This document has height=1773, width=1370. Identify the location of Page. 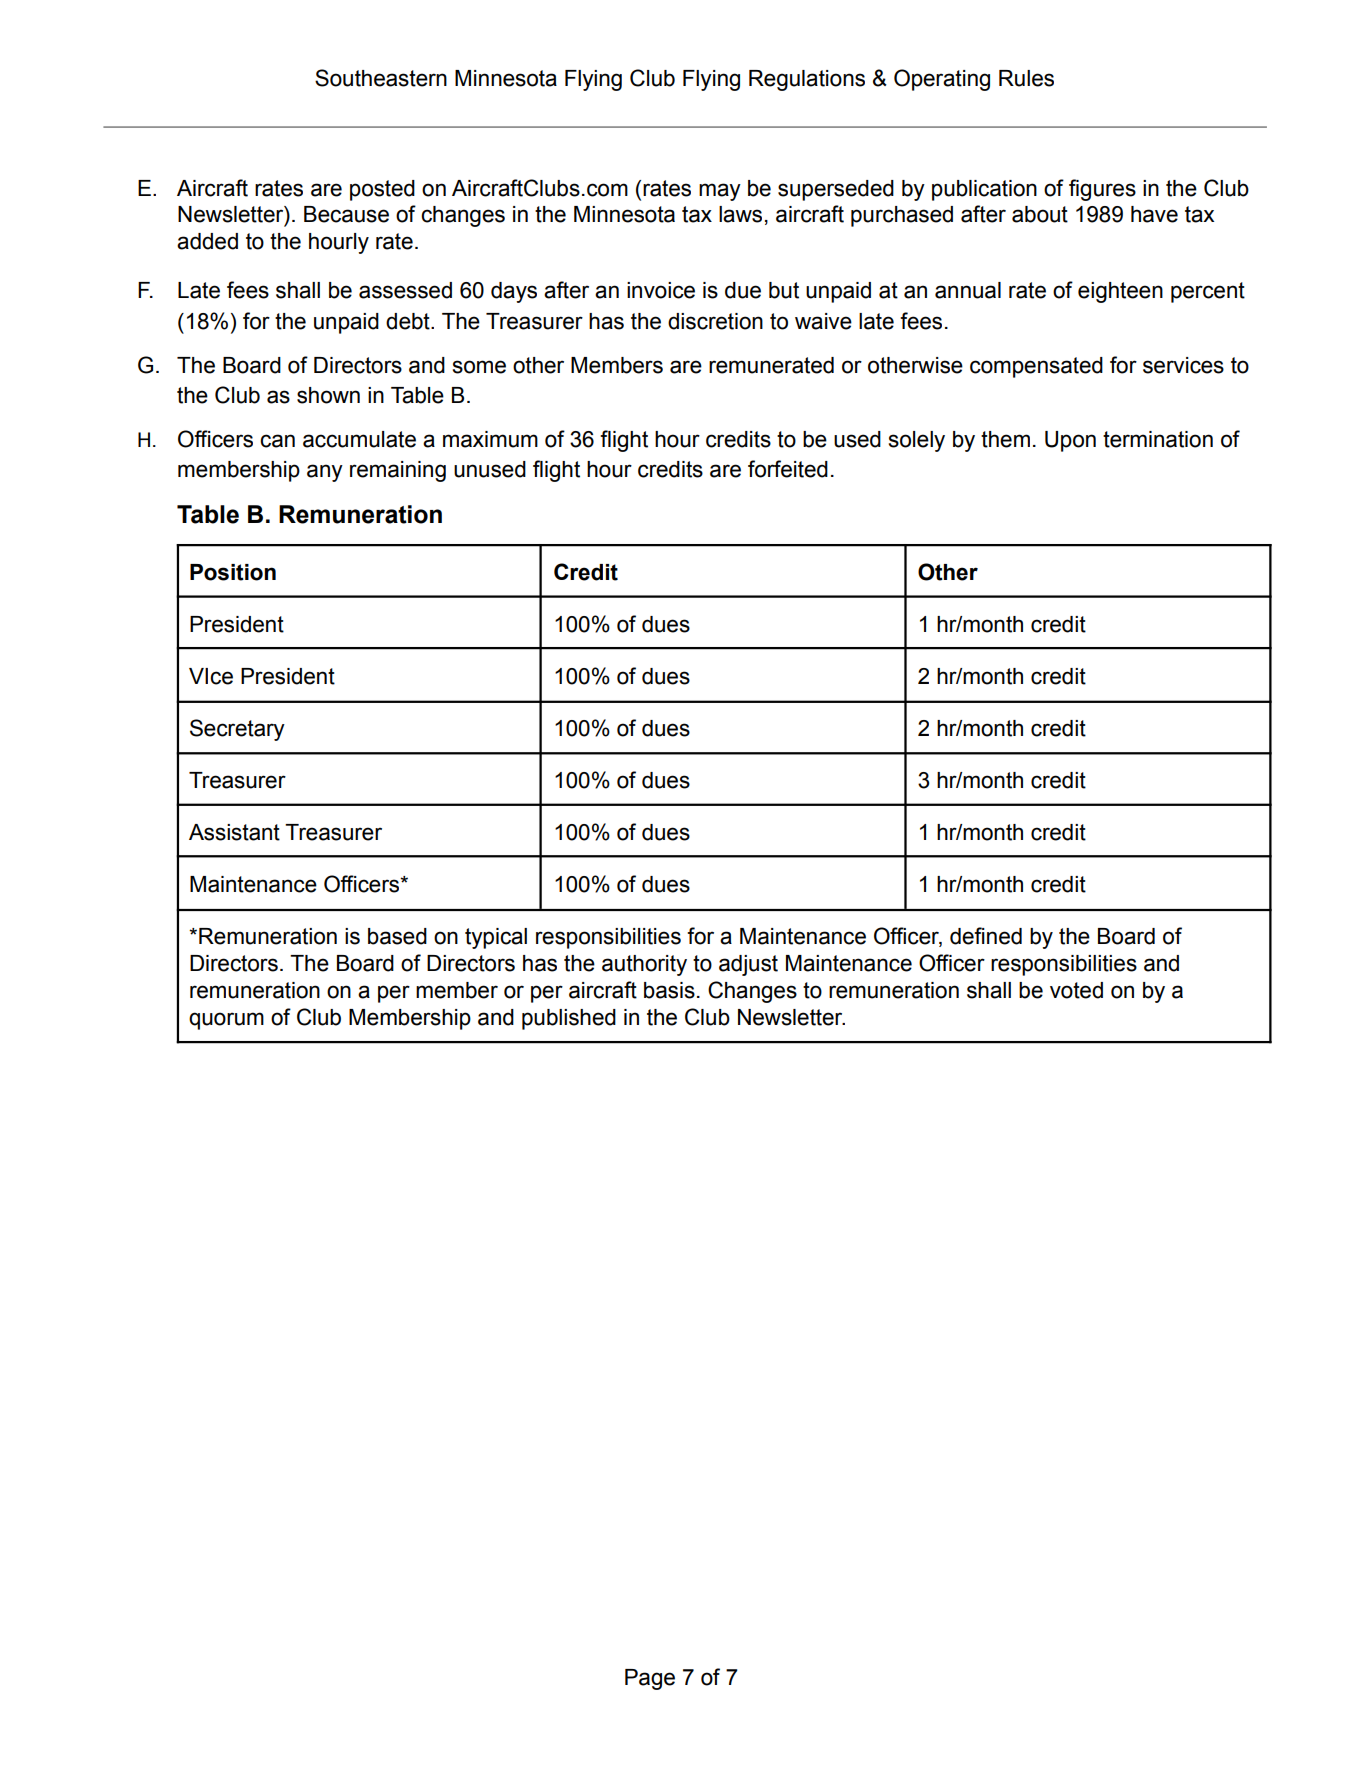
(650, 1679).
